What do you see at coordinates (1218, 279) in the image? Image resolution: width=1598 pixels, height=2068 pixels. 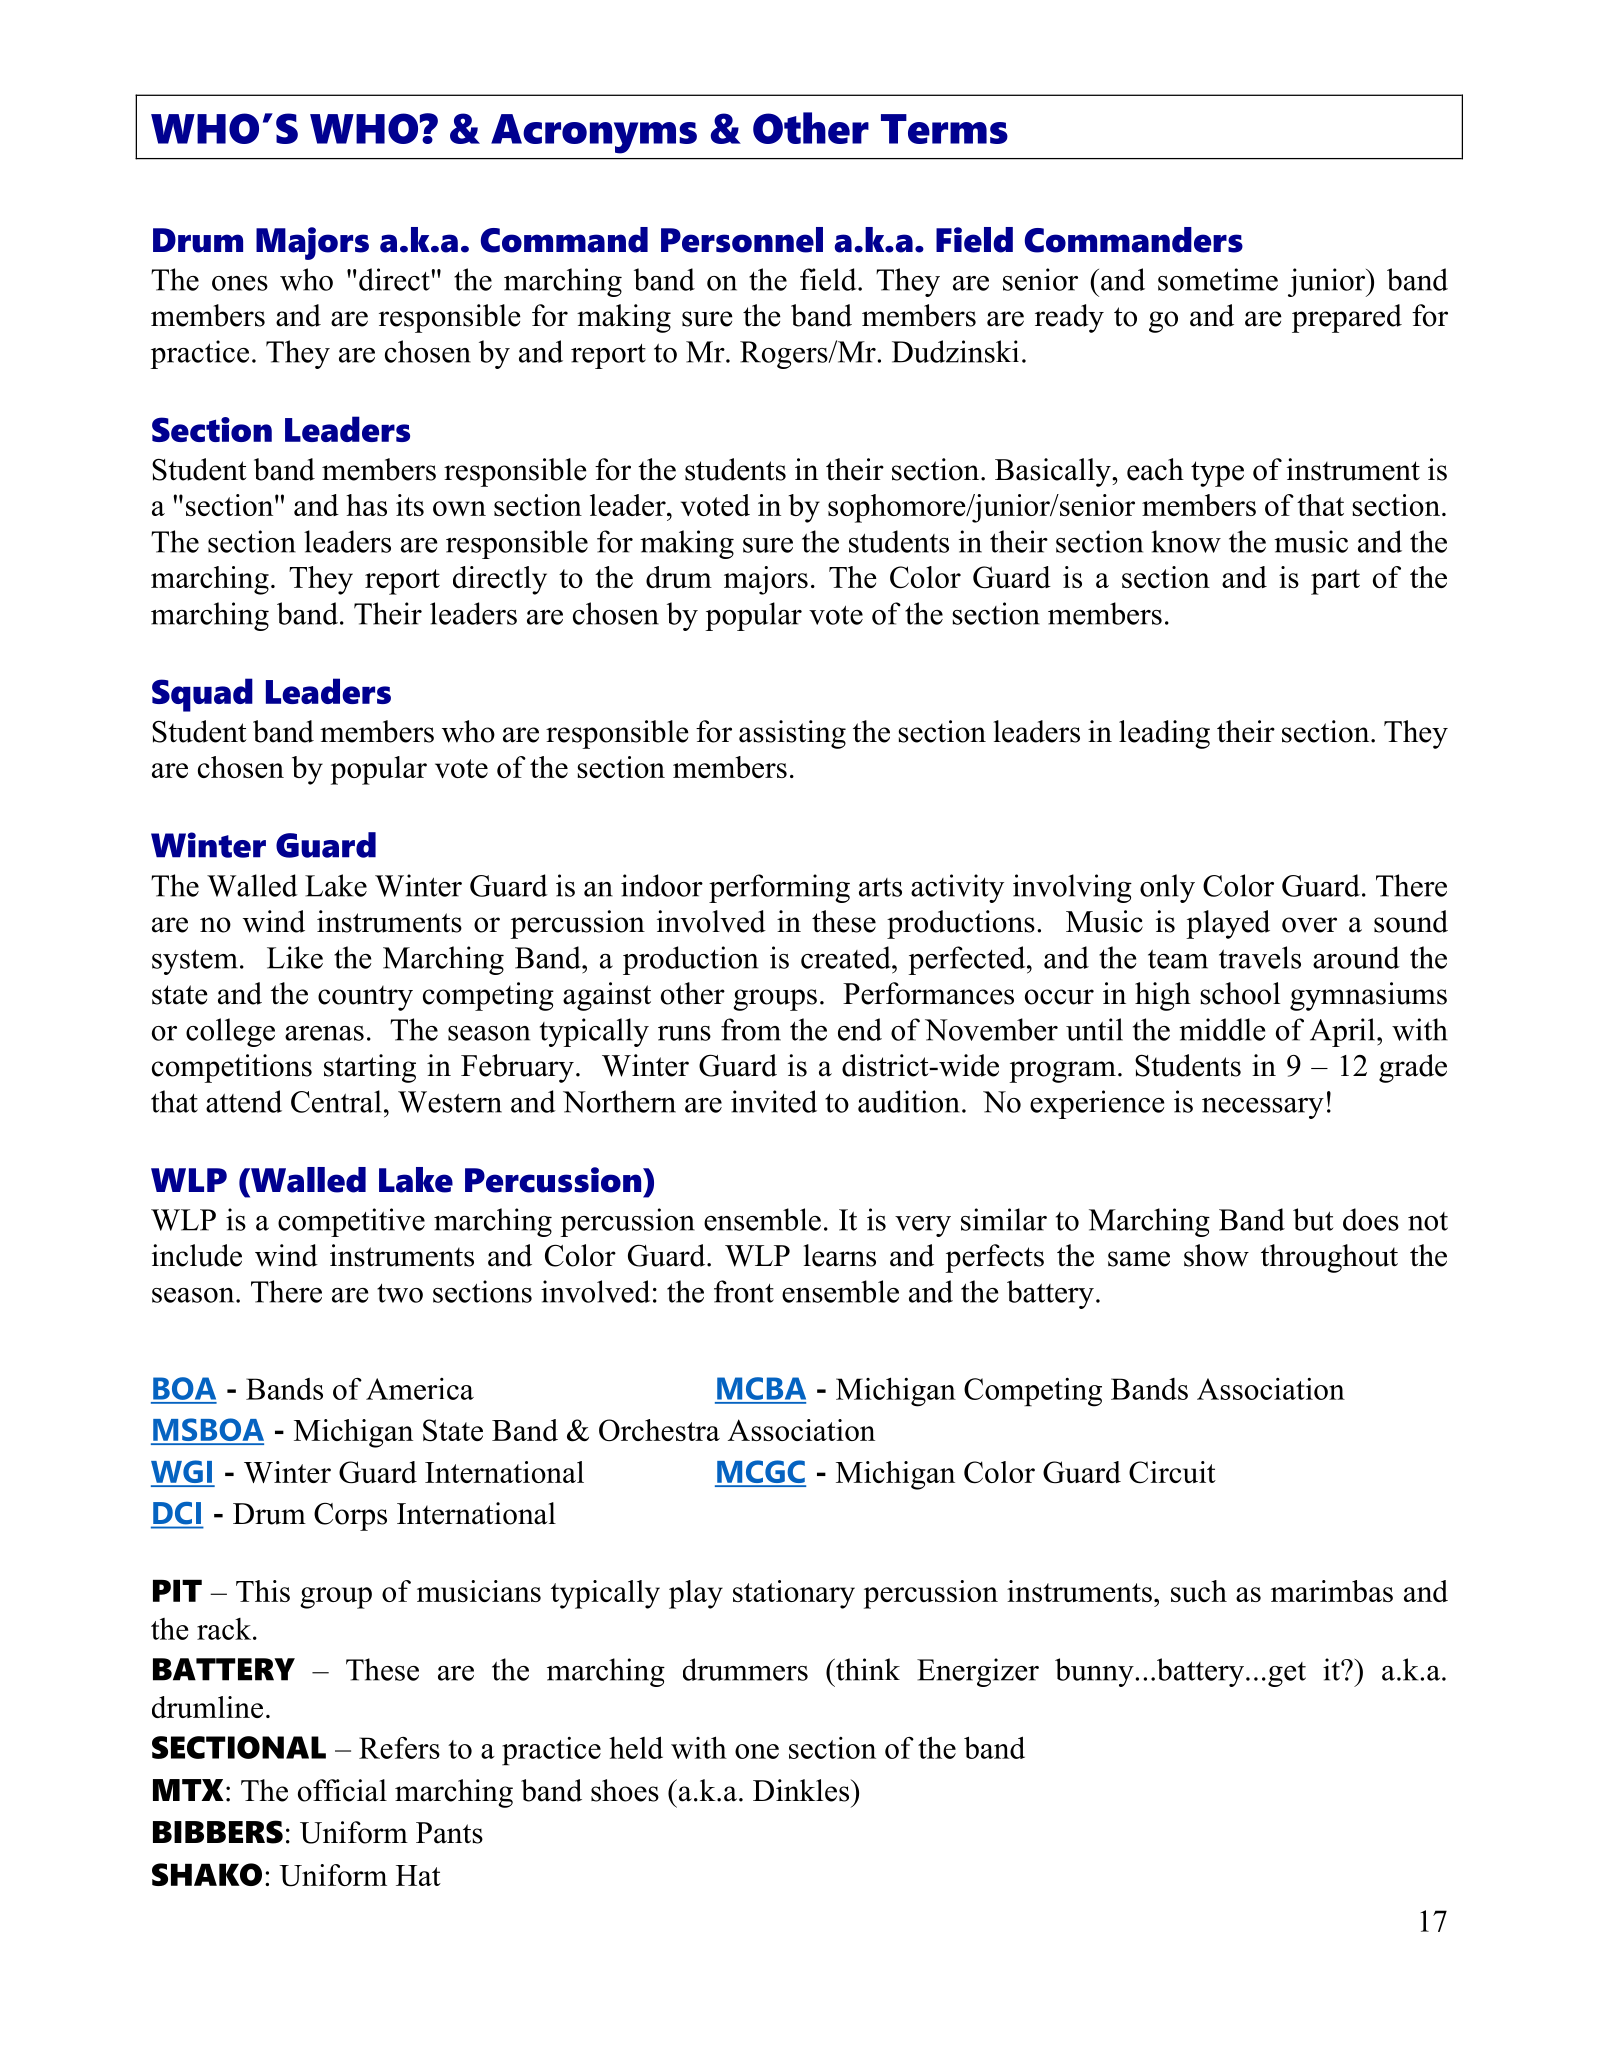 I see `sometime` at bounding box center [1218, 279].
